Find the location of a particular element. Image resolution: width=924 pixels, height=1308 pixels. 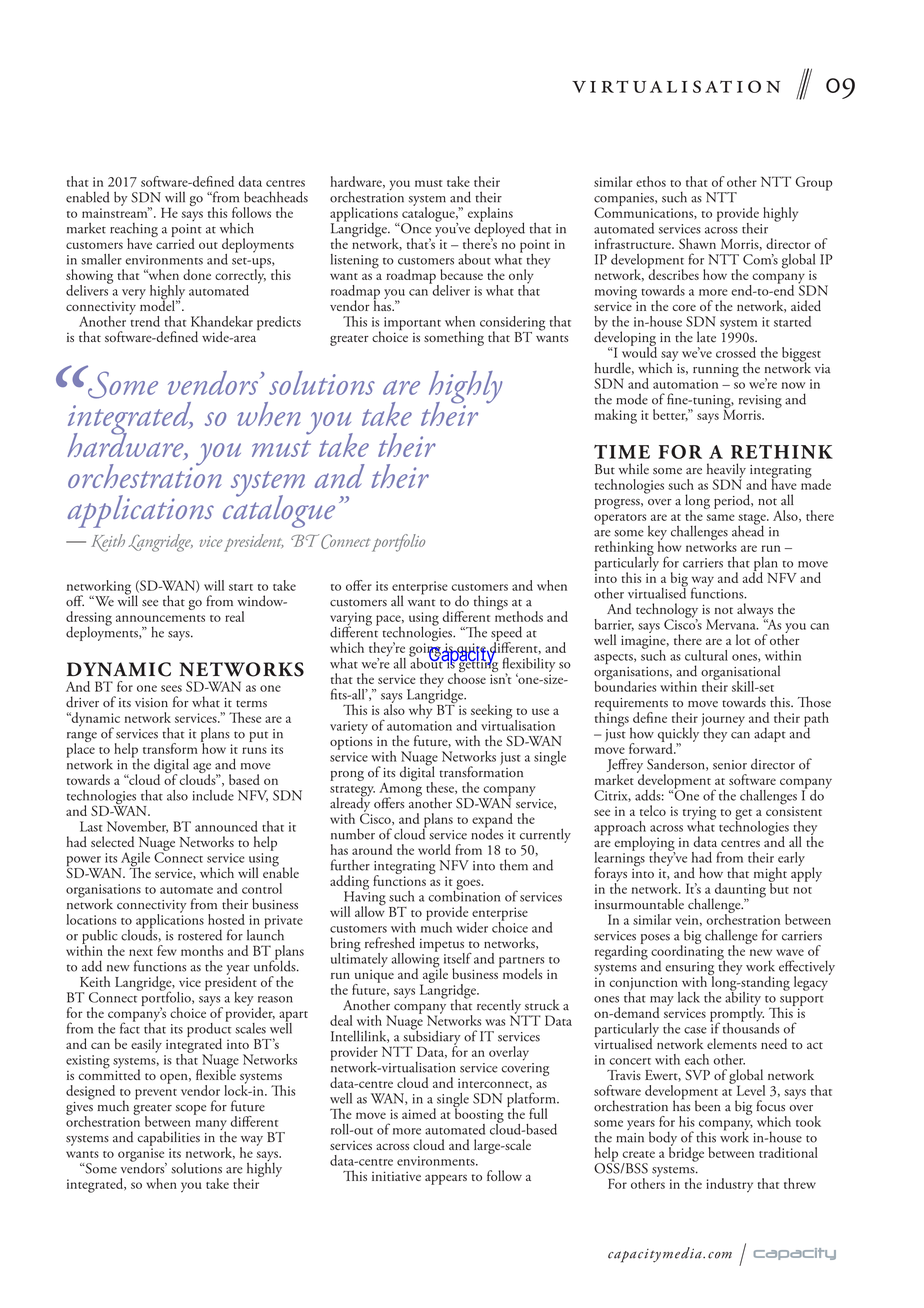

appears is located at coordinates (446, 1180).
